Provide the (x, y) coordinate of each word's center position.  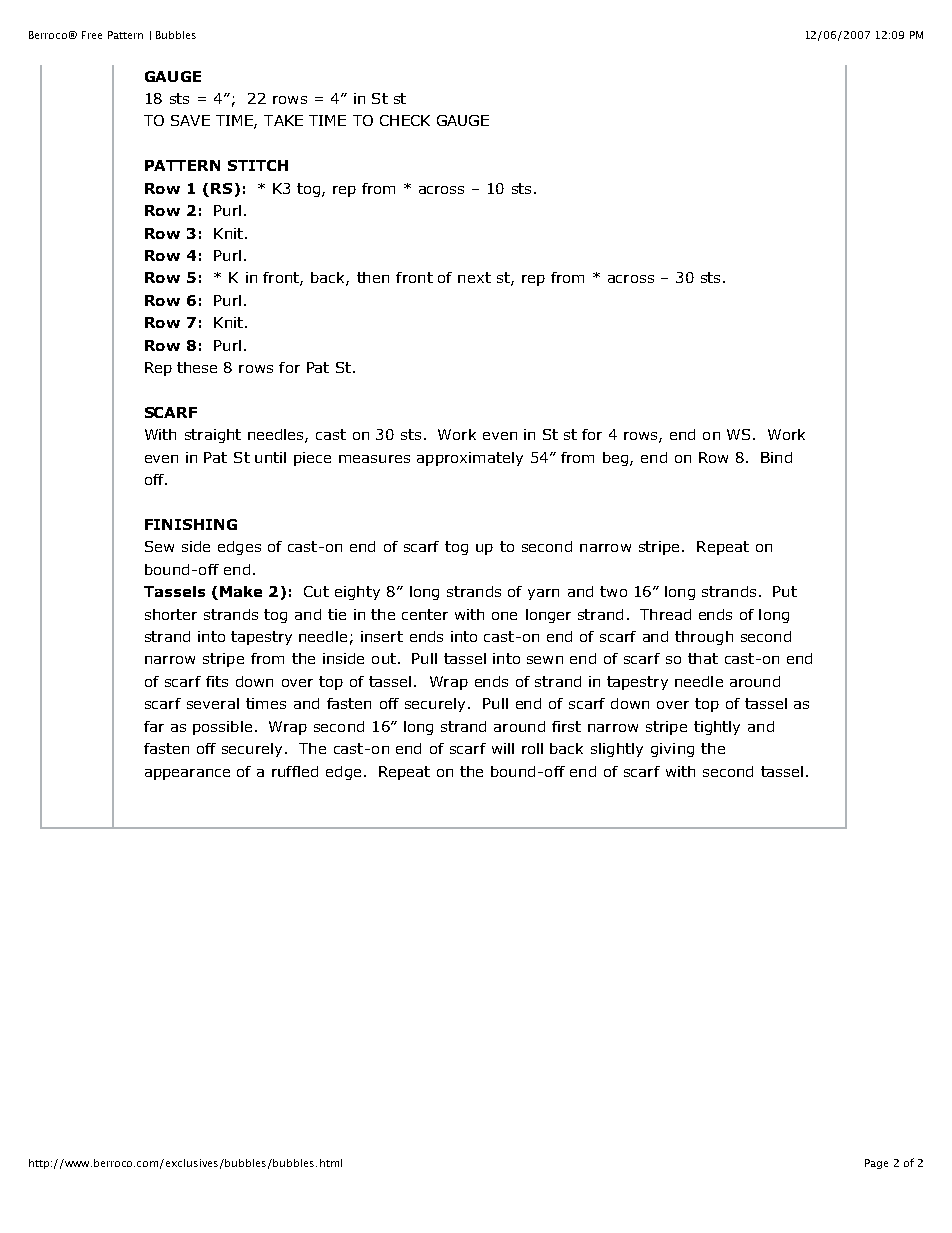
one (504, 616)
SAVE (190, 120)
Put (785, 591)
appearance (187, 774)
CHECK (405, 120)
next (474, 277)
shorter (171, 614)
